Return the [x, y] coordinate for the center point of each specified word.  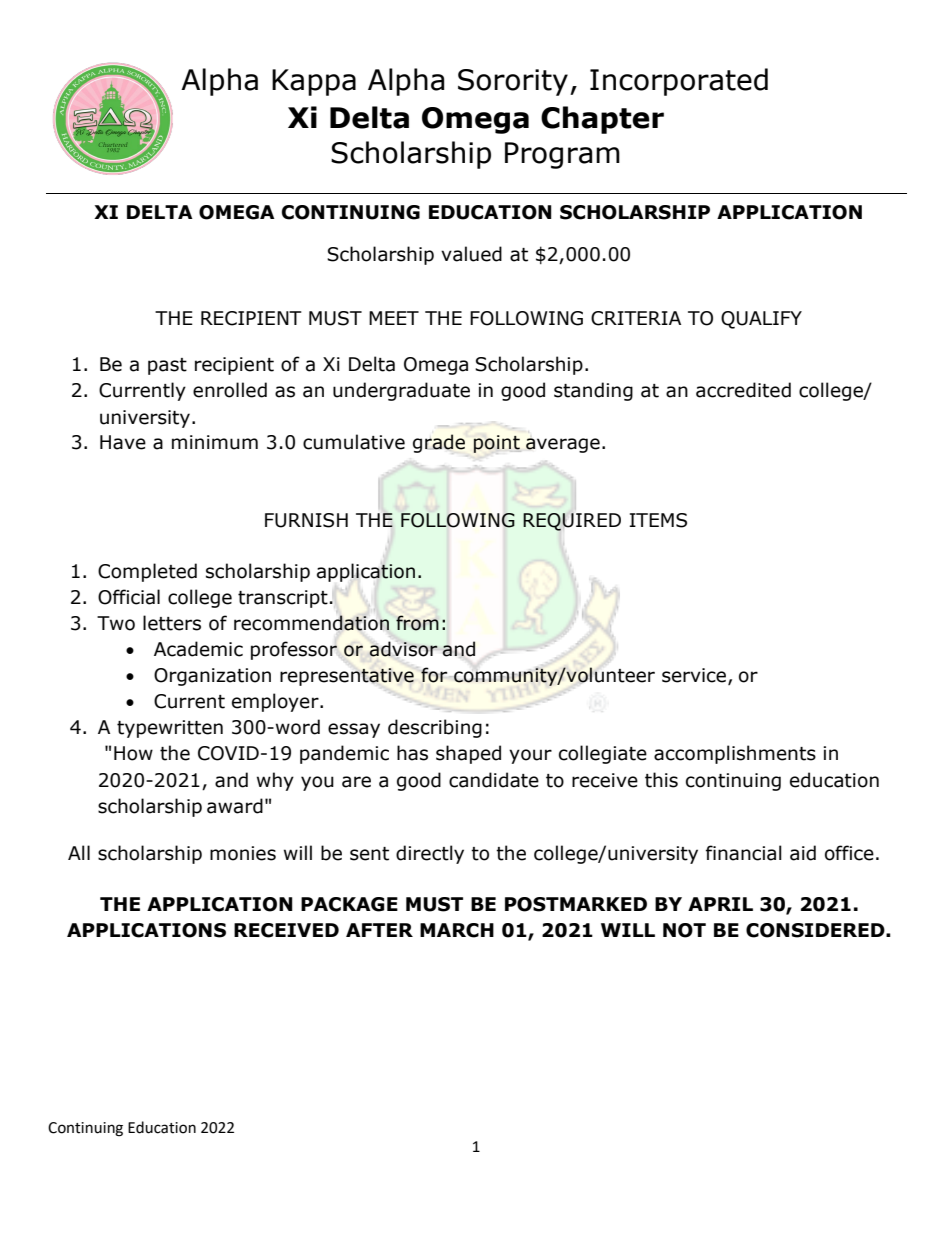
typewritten [170, 729]
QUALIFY [761, 320]
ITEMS [658, 520]
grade [439, 443]
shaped [468, 754]
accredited [743, 390]
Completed [147, 572]
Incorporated [679, 82]
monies [243, 853]
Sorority [514, 82]
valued [471, 254]
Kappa [314, 82]
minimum [215, 442]
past [167, 366]
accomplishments [735, 754]
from [417, 623]
